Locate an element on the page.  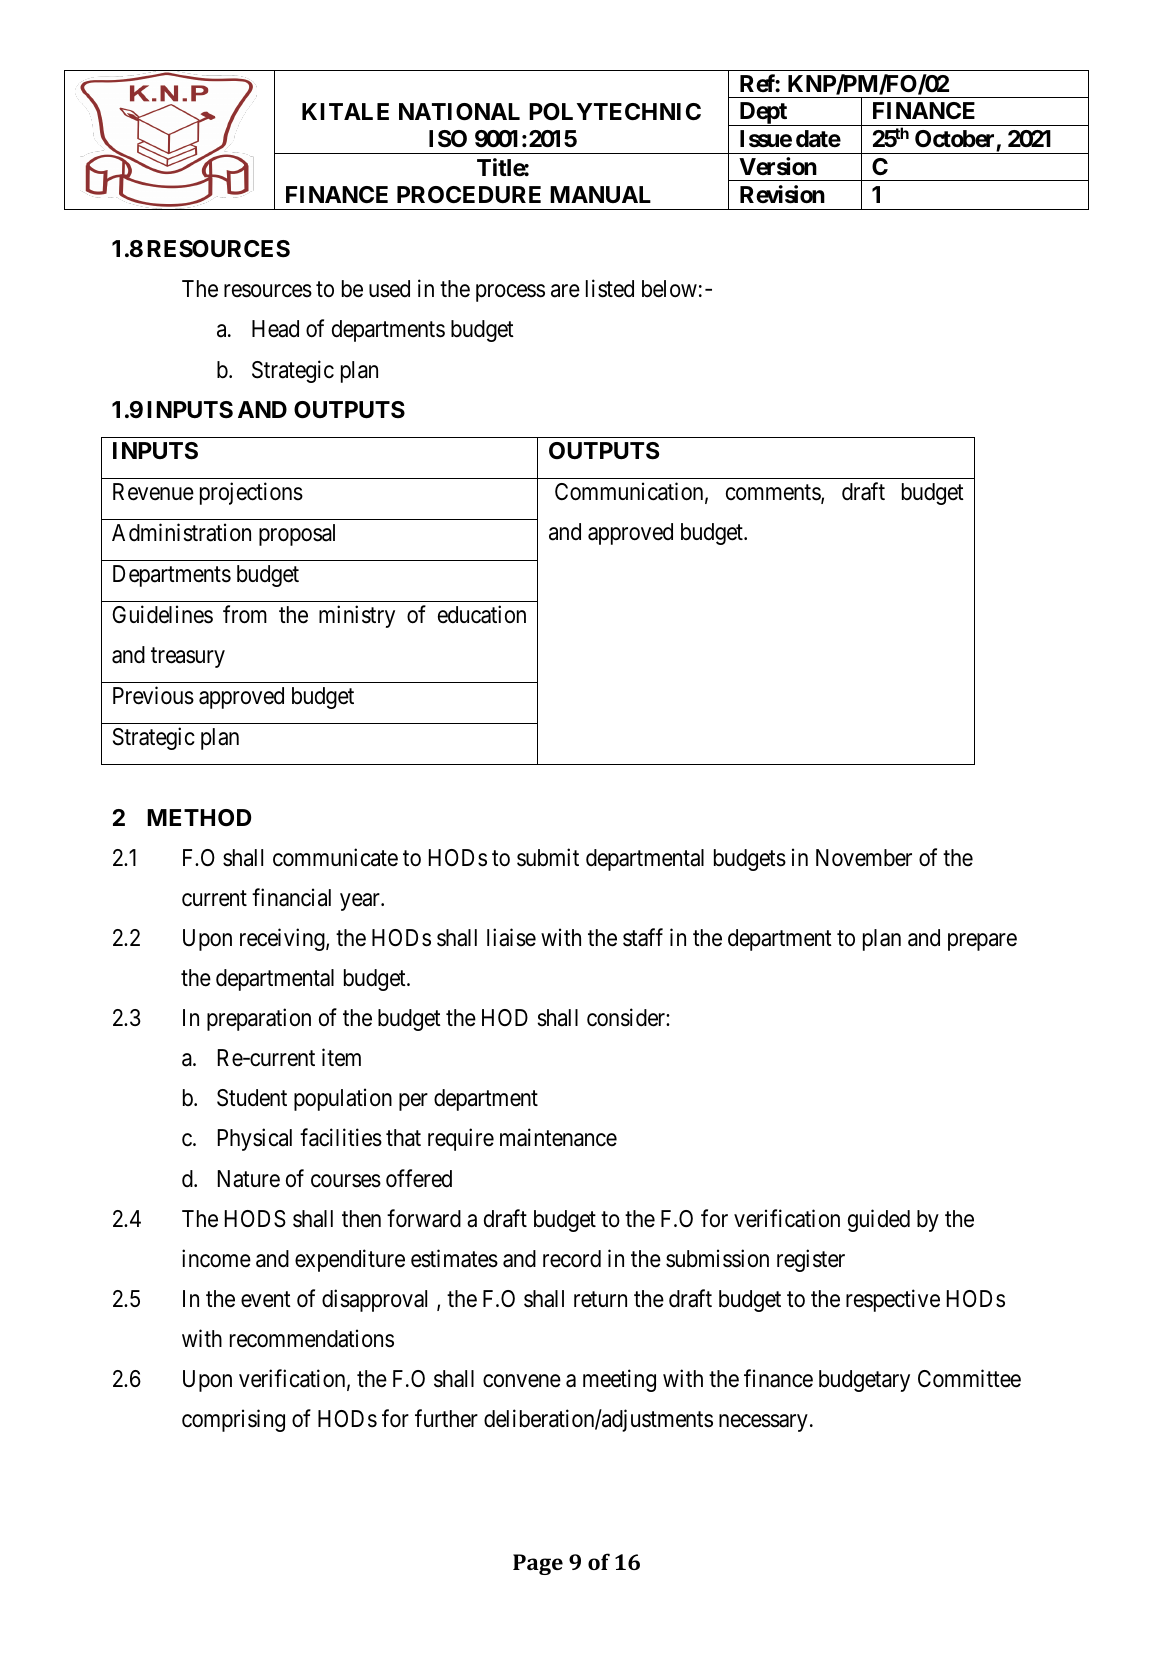
ISO is located at coordinates (448, 139).
